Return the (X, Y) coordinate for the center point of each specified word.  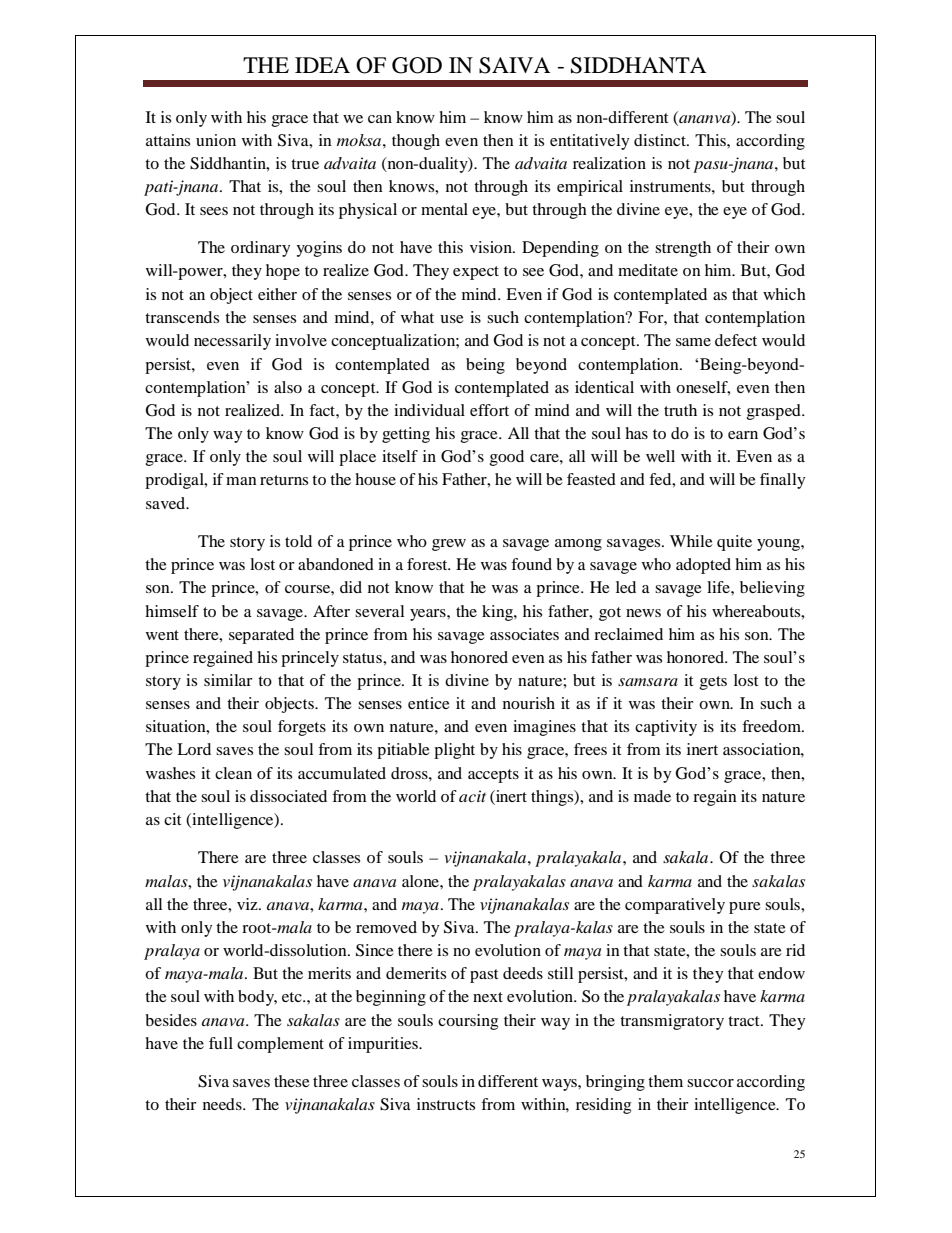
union (216, 140)
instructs (446, 1104)
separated (261, 636)
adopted (703, 566)
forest (428, 564)
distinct (661, 140)
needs (223, 1104)
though (416, 142)
